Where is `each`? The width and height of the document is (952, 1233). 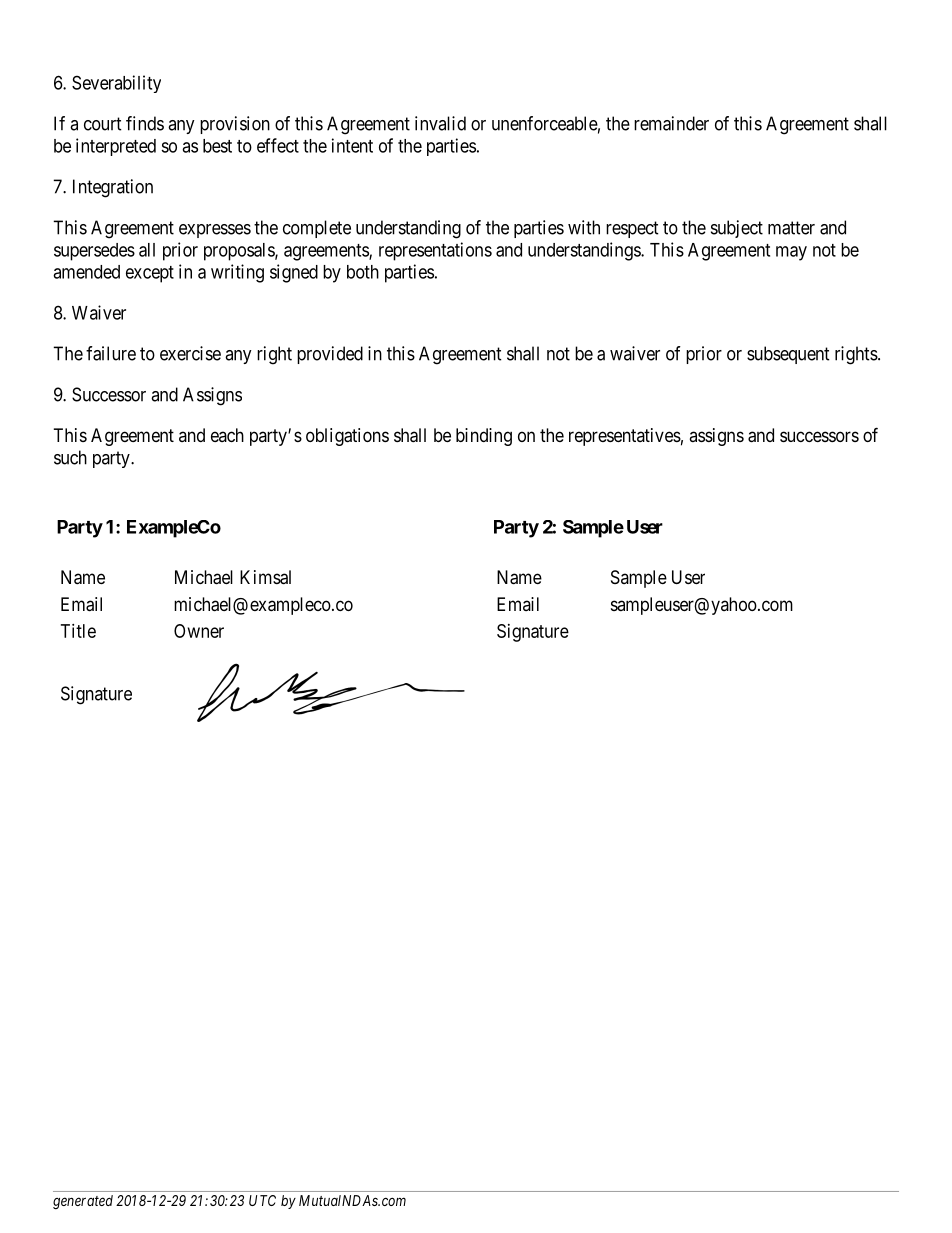 each is located at coordinates (227, 435).
